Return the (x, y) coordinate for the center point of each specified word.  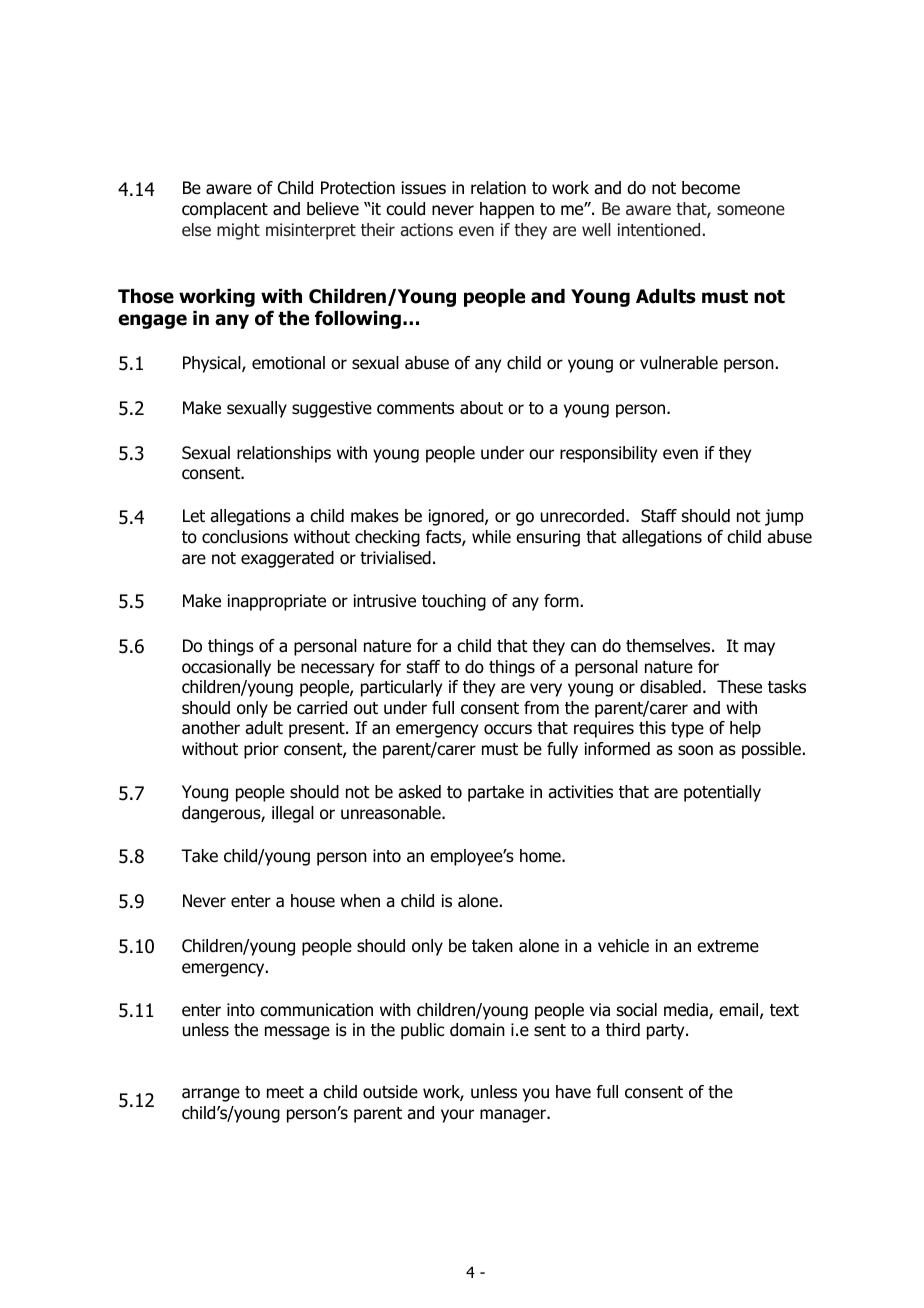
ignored (457, 517)
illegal (293, 814)
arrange (211, 1095)
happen (507, 210)
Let (194, 516)
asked (419, 792)
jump (784, 517)
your (457, 1116)
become (711, 188)
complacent (225, 210)
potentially (722, 793)
